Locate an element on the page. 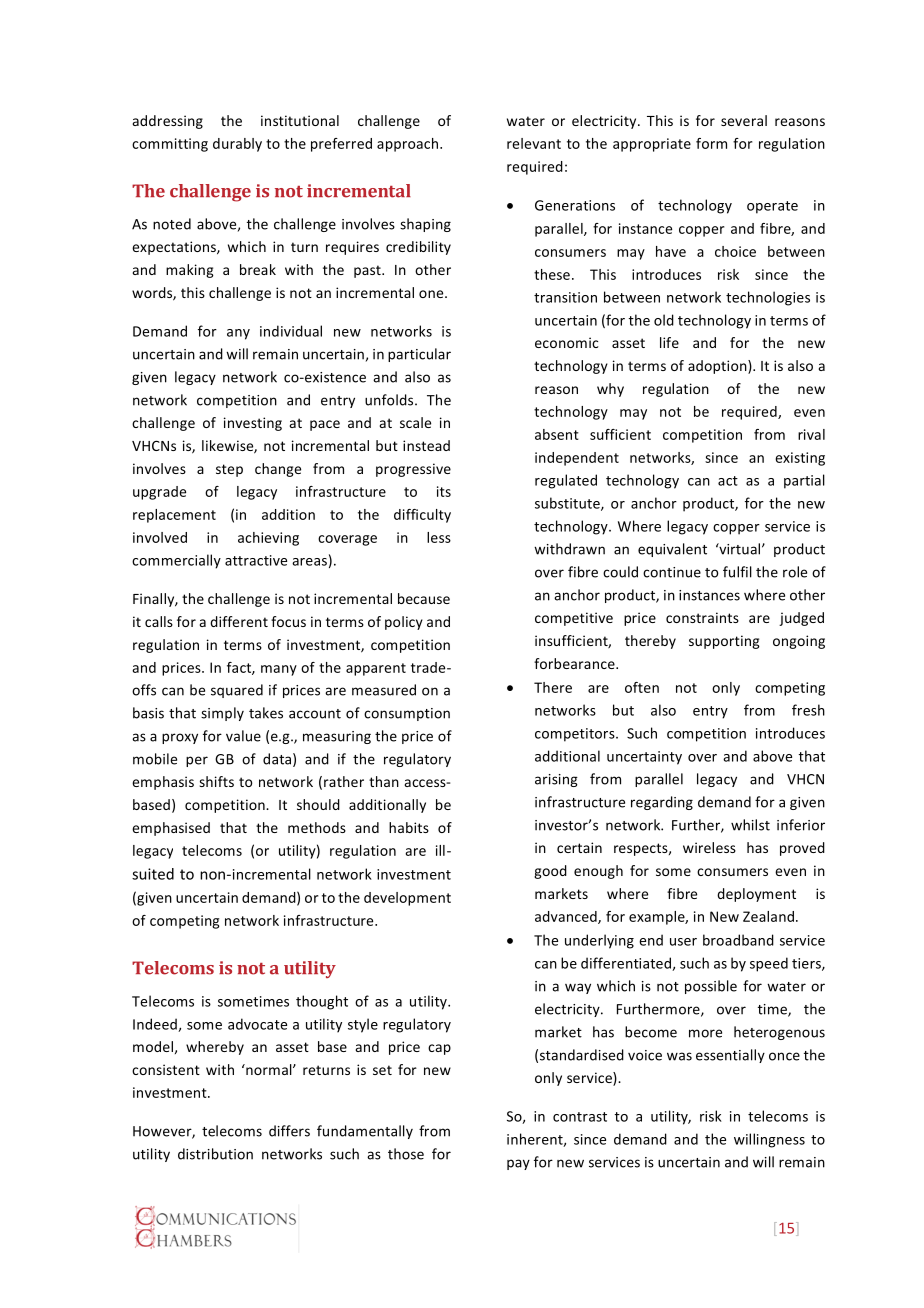 This document has height=1308, width=924. distribution is located at coordinates (215, 1154).
